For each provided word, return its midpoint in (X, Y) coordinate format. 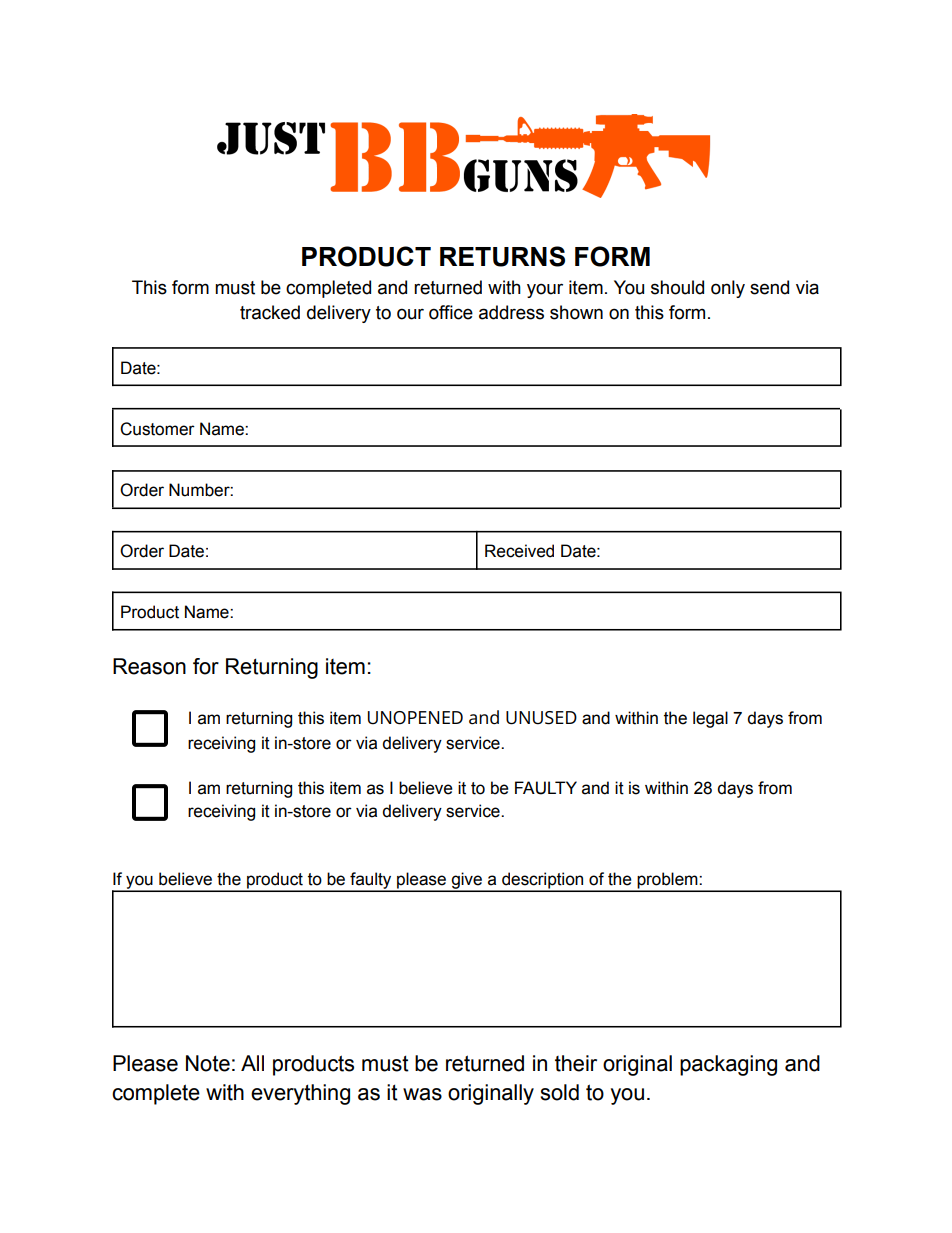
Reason (149, 666)
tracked (270, 312)
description (543, 881)
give (466, 881)
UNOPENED (415, 718)
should (677, 287)
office (451, 312)
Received (519, 551)
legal (710, 719)
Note (208, 1063)
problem (667, 881)
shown (576, 312)
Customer (157, 429)
